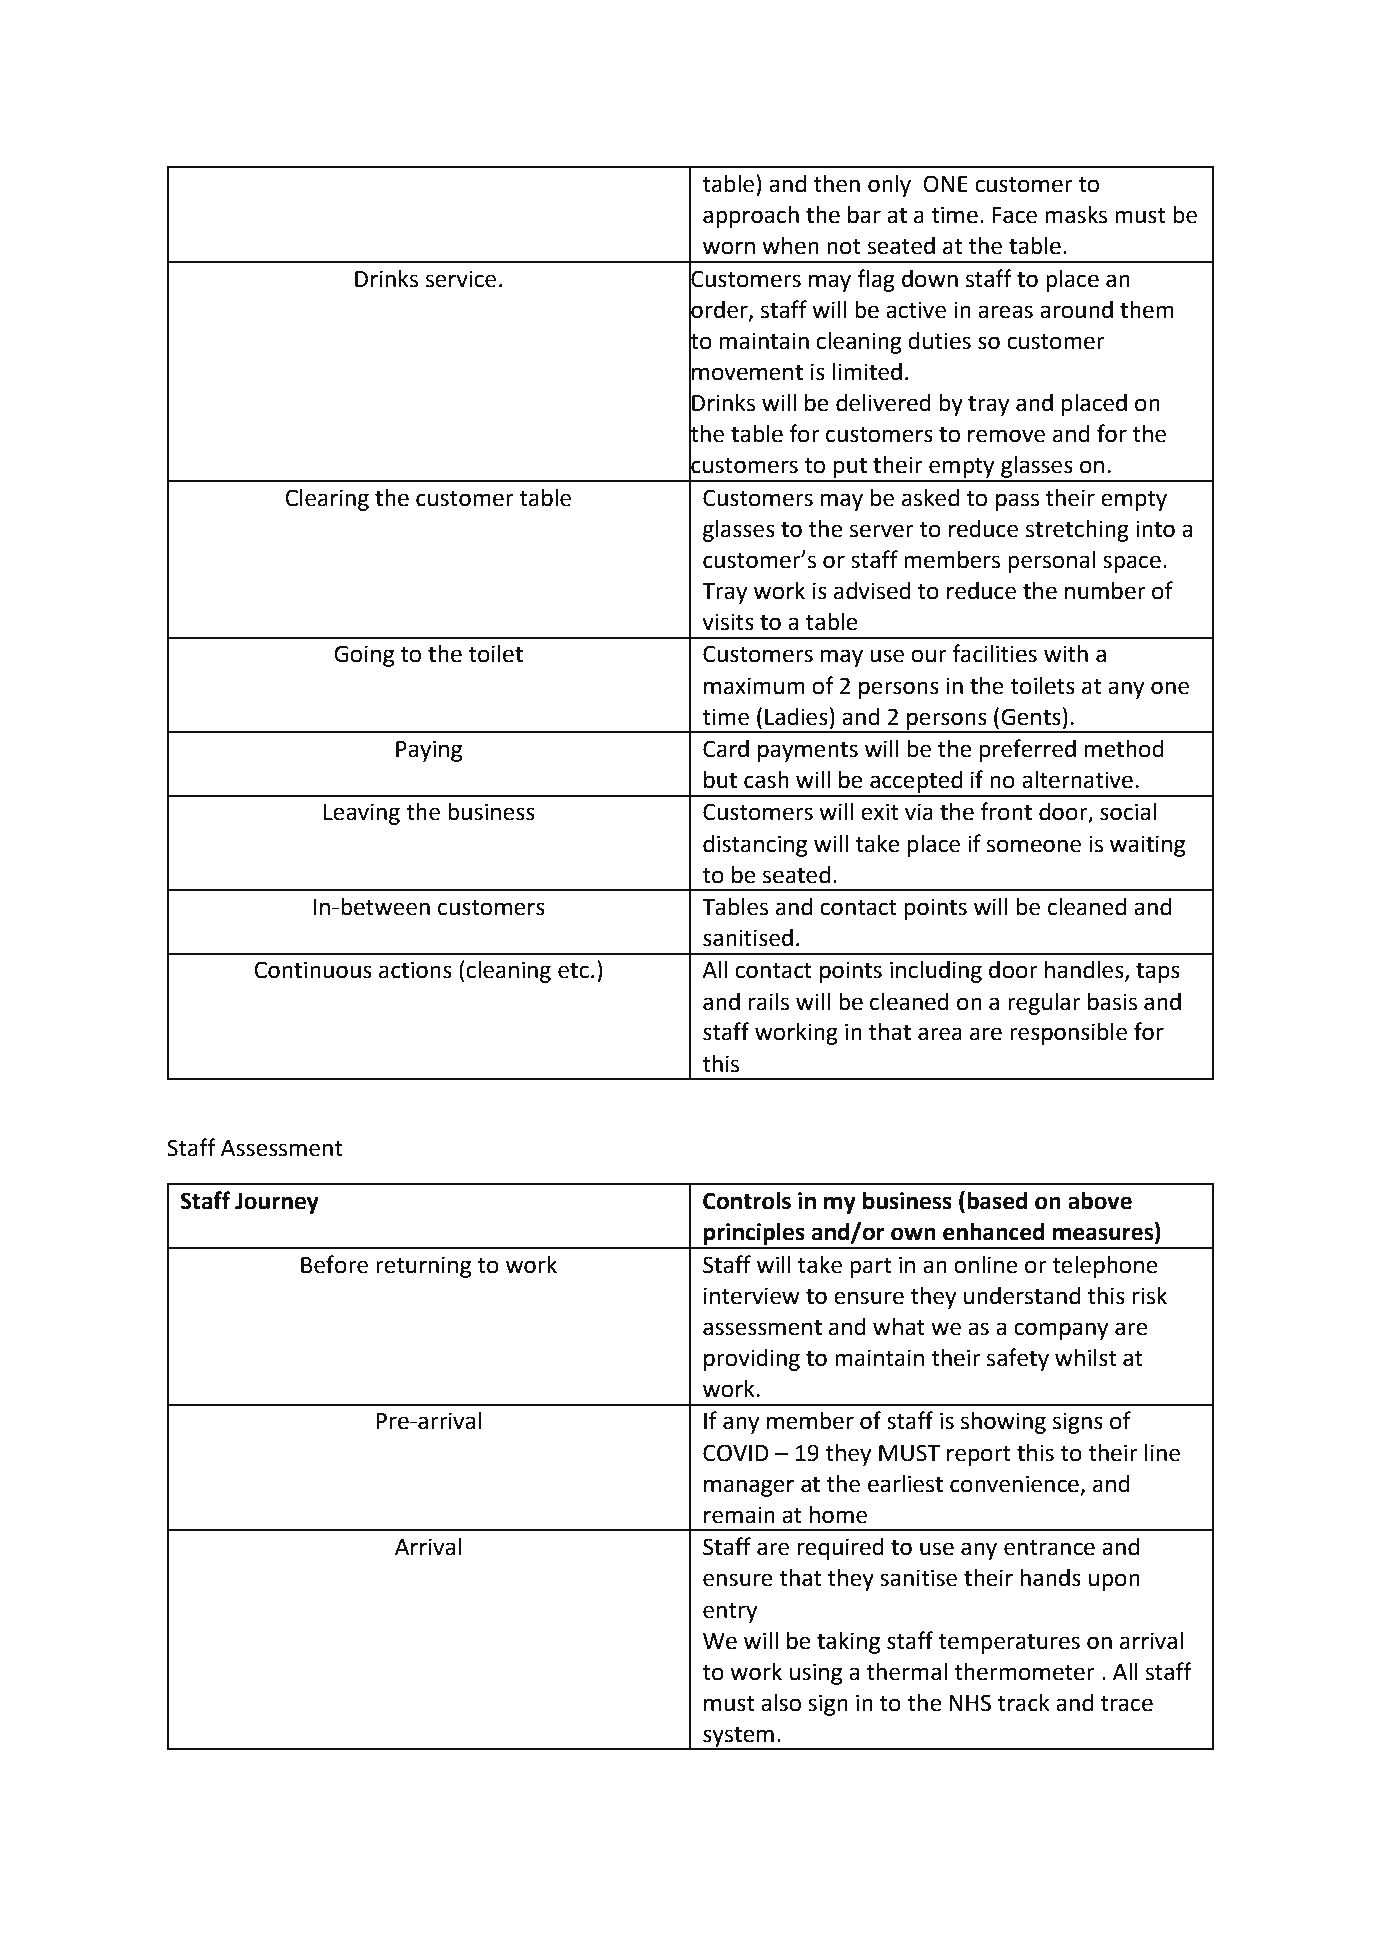 The height and width of the document is (1951, 1380). What do you see at coordinates (738, 1738) in the document?
I see `system` at bounding box center [738, 1738].
